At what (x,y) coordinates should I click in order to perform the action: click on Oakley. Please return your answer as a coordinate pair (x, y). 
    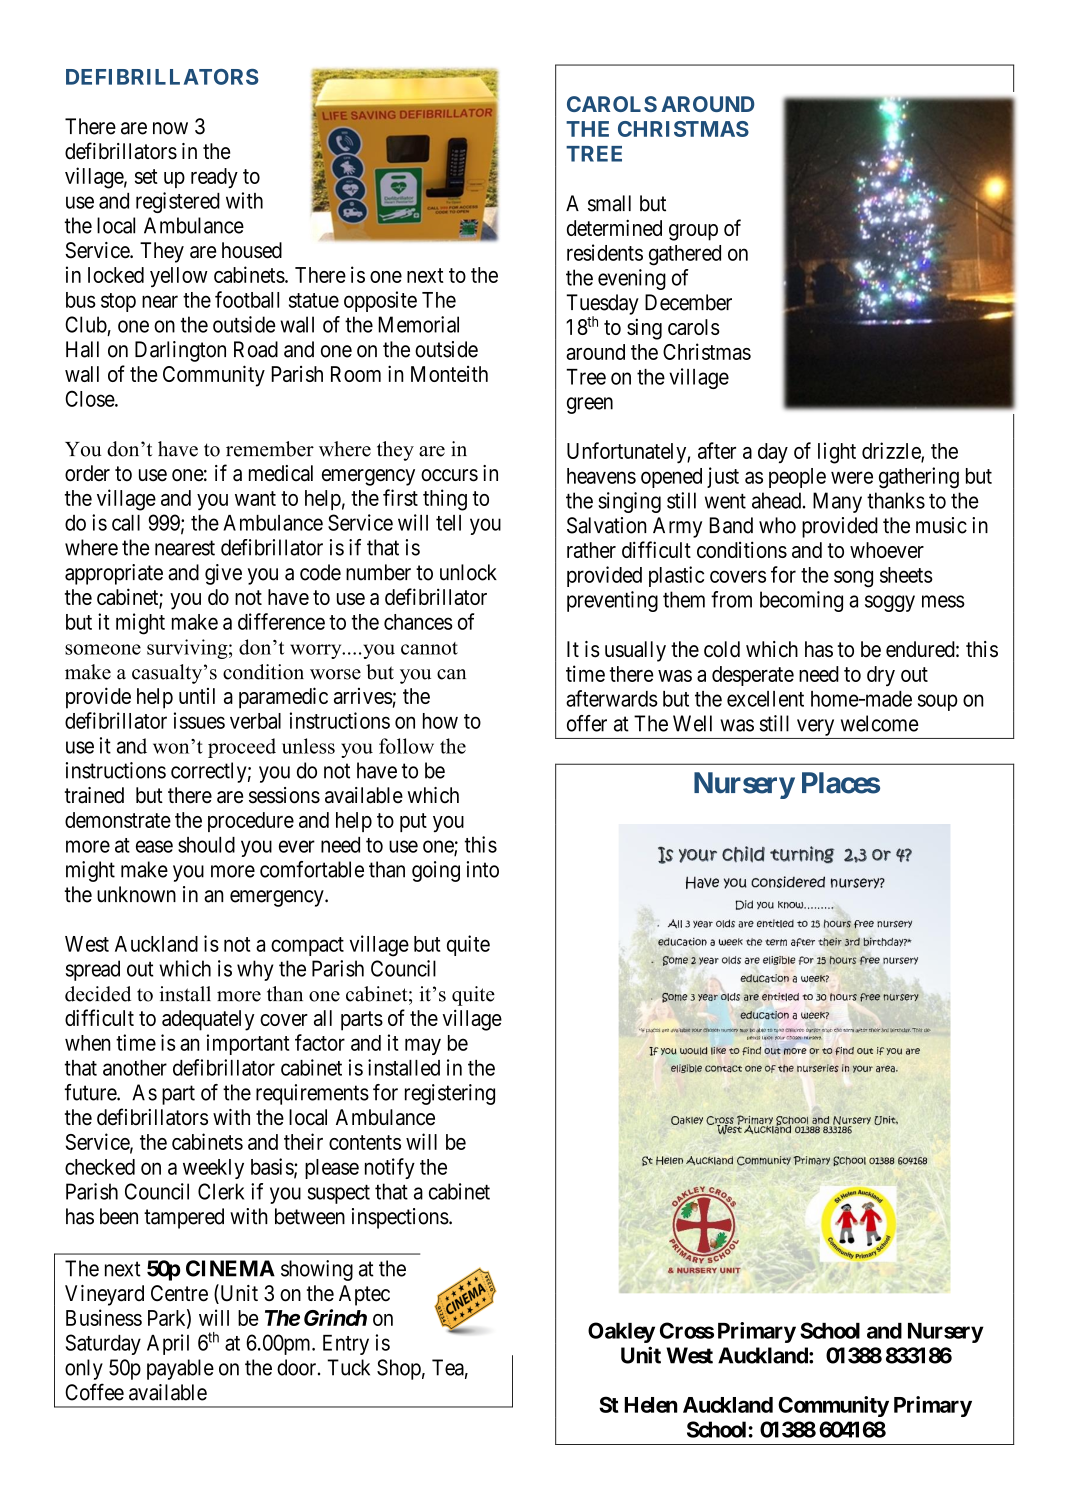
    Looking at the image, I should click on (621, 1332).
